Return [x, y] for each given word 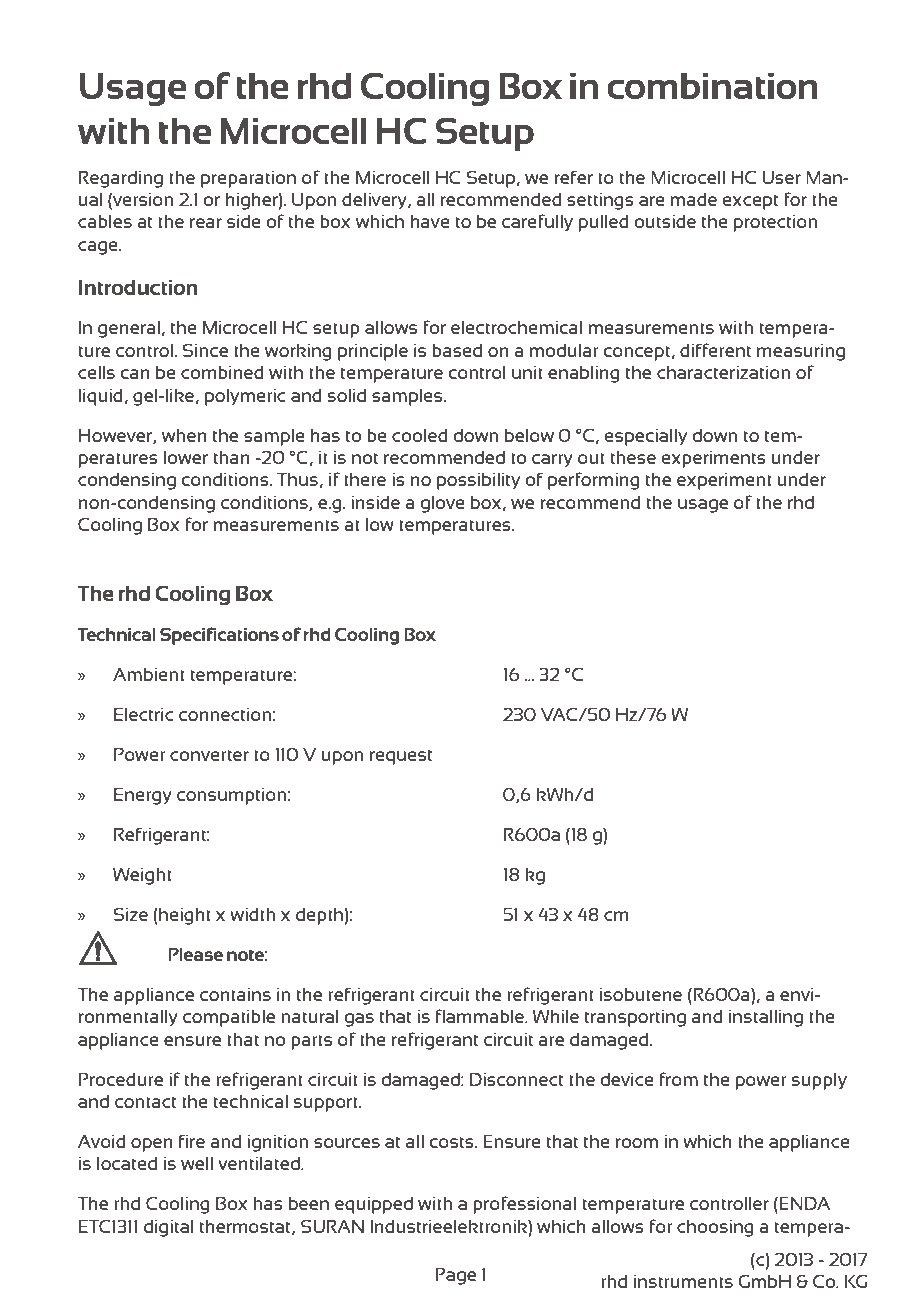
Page [455, 1276]
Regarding [121, 179]
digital [168, 1228]
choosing [715, 1228]
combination [712, 85]
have [430, 221]
